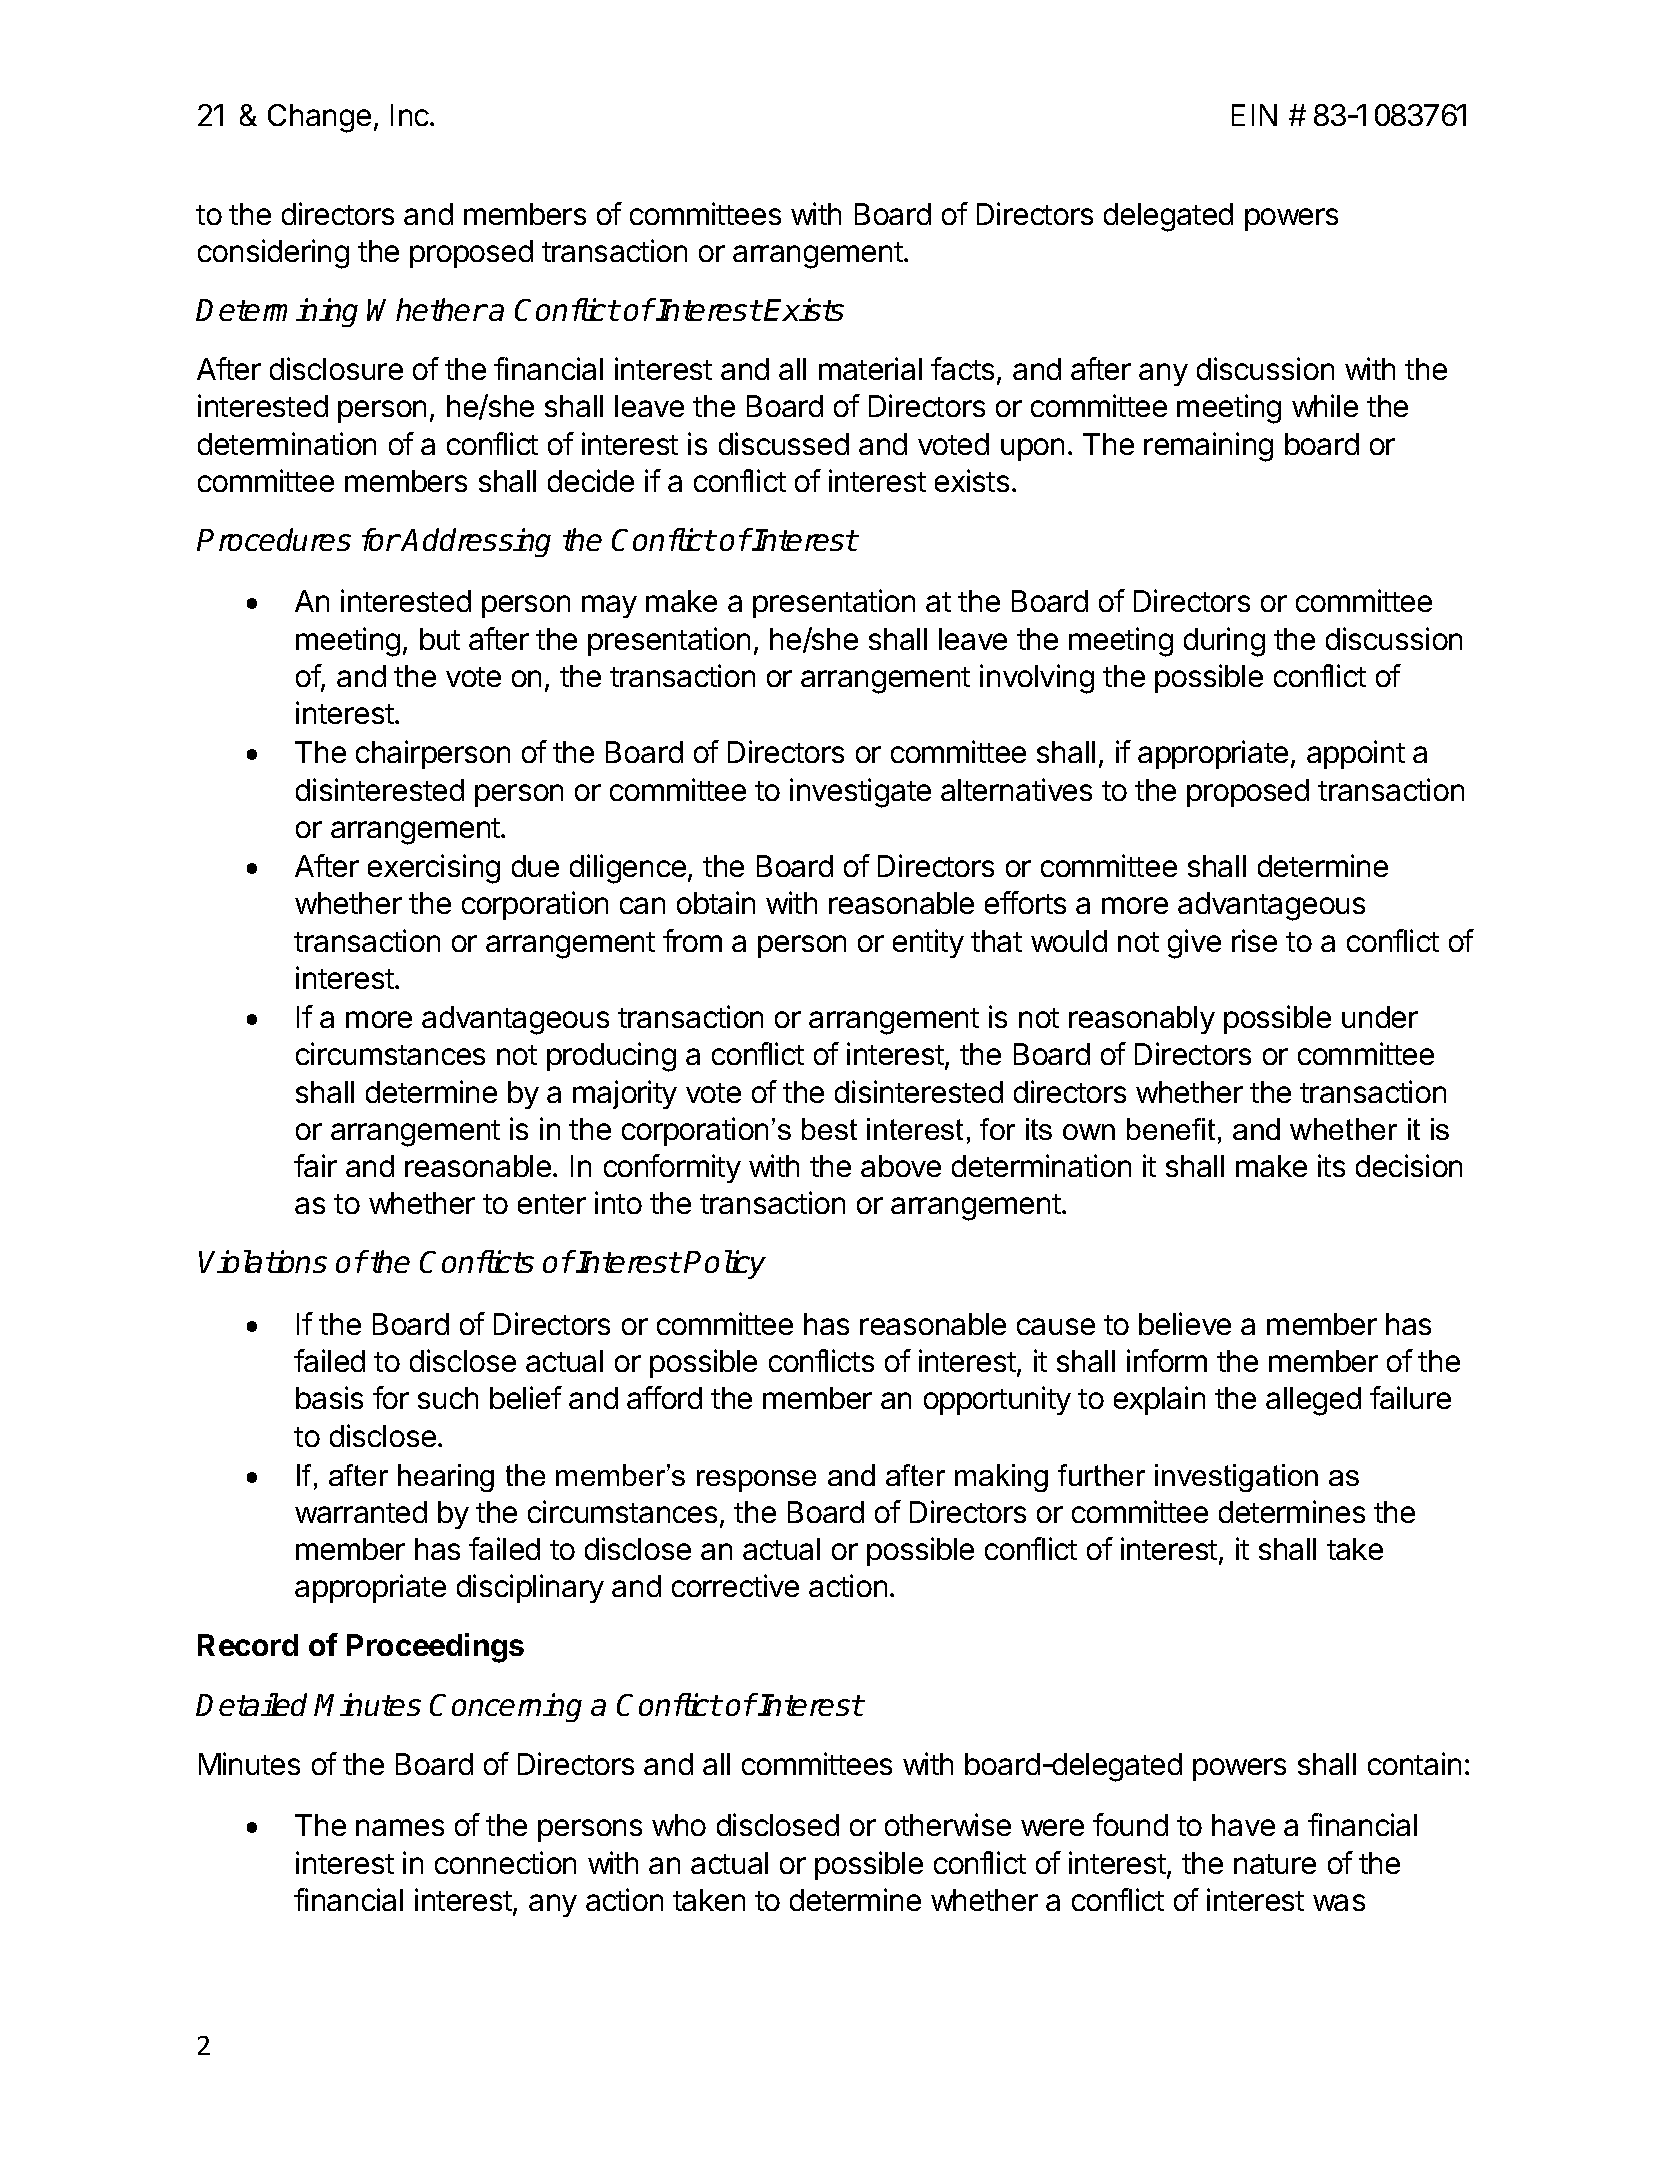 This image has width=1670, height=2162. I want to click on believe, so click(1185, 1323).
